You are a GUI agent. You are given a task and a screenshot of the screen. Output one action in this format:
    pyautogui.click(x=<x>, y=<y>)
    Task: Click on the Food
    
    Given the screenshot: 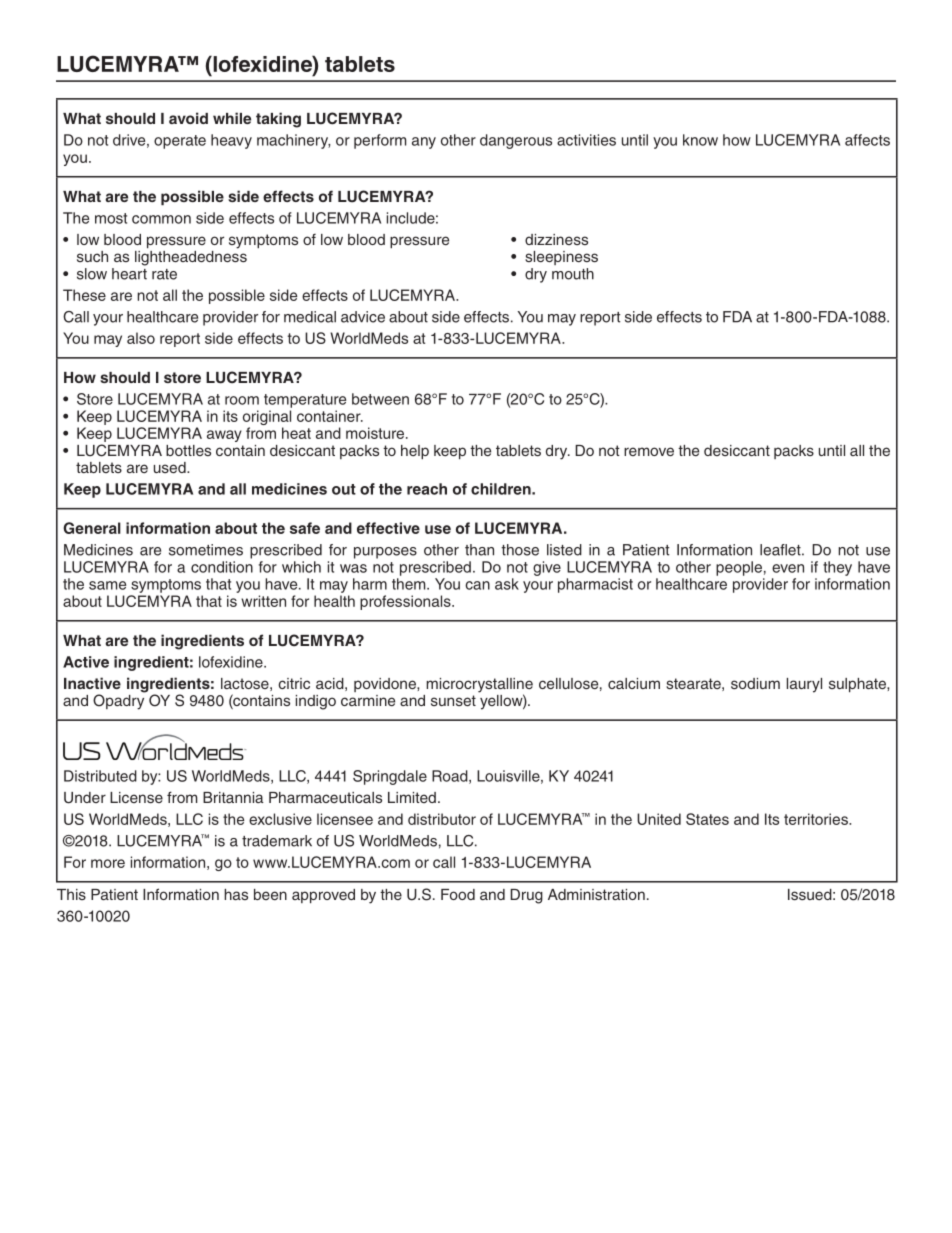 What is the action you would take?
    pyautogui.click(x=458, y=894)
